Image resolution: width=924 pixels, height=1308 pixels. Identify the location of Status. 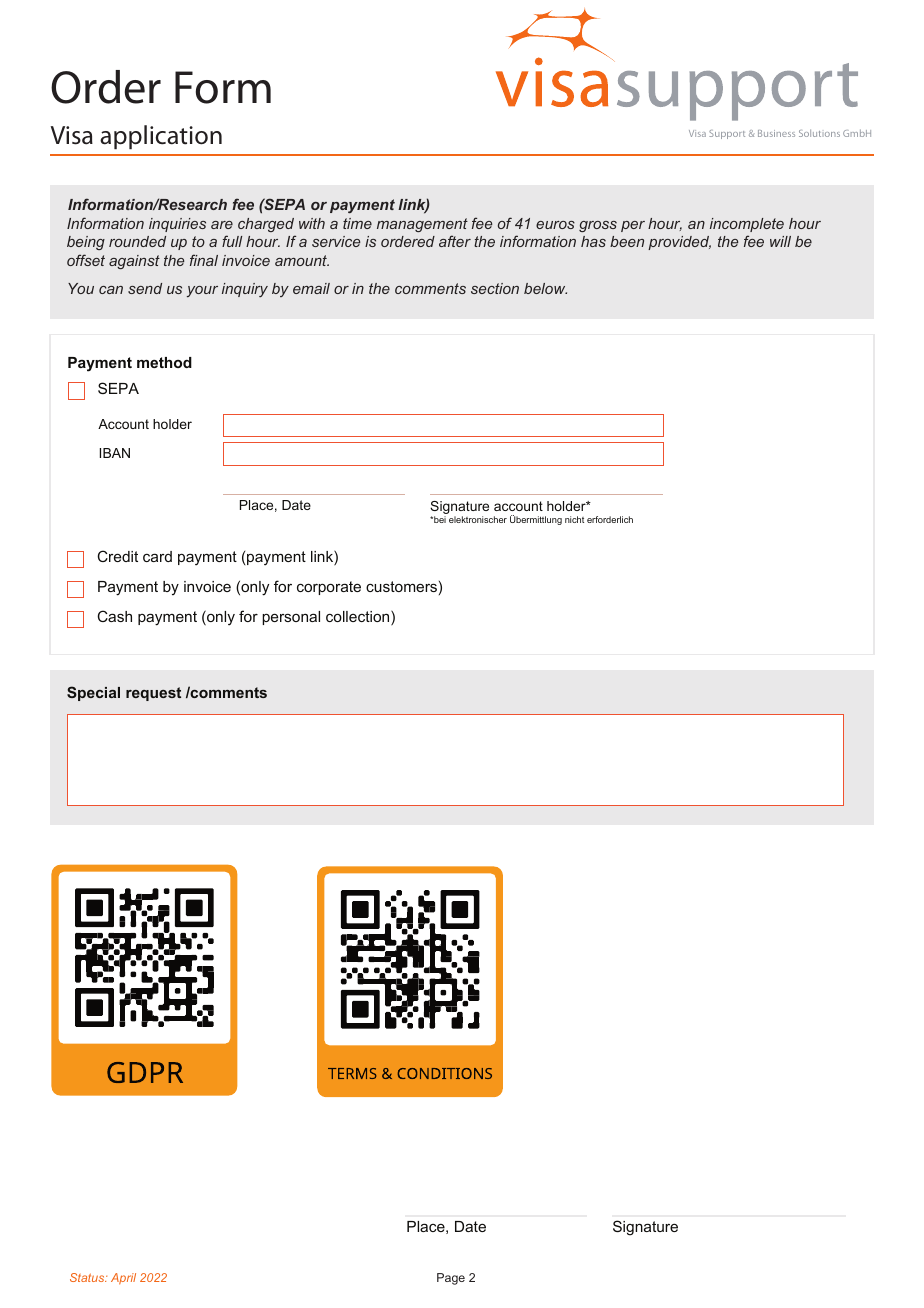
(88, 1277).
